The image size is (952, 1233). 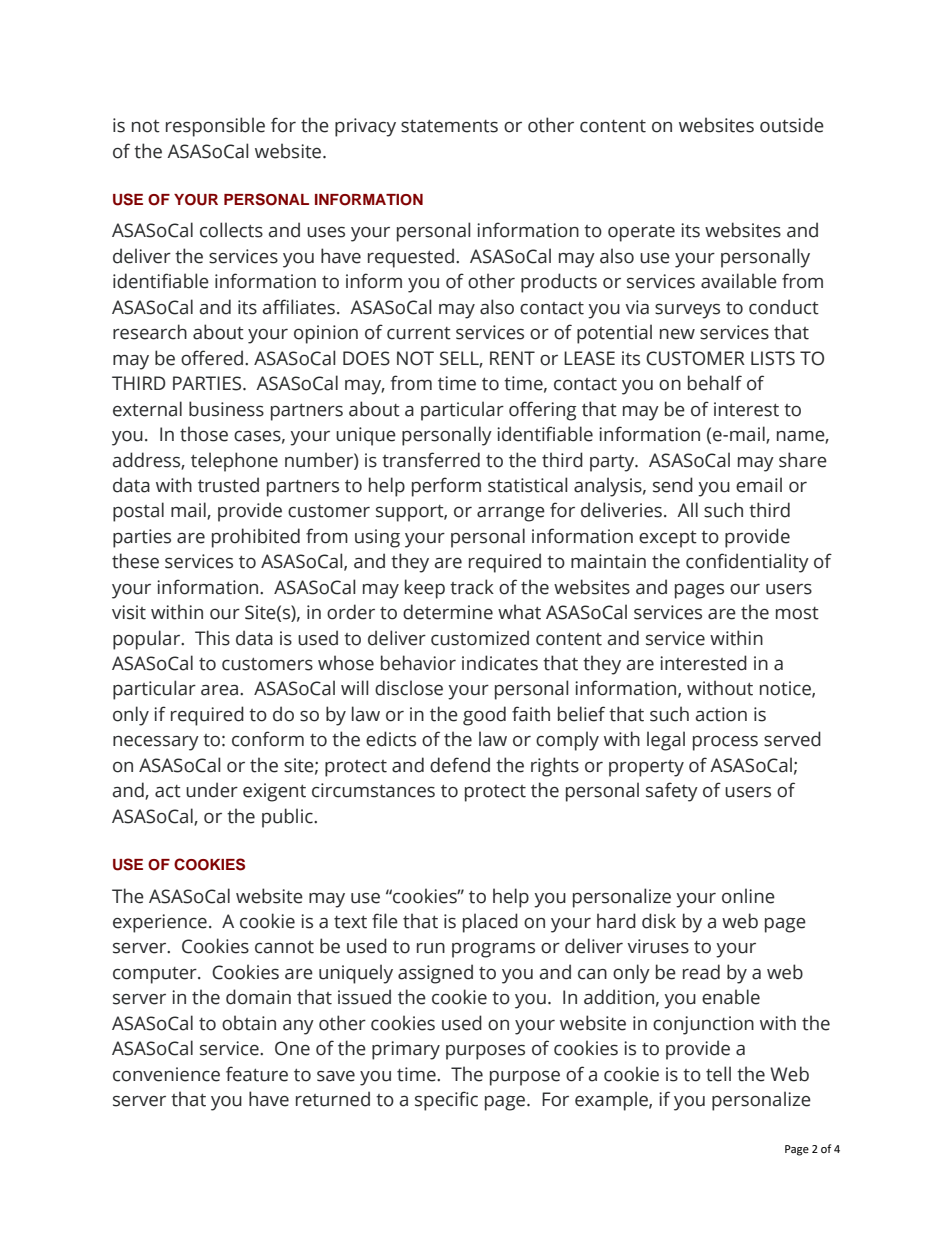 What do you see at coordinates (166, 1074) in the screenshot?
I see `convenience` at bounding box center [166, 1074].
